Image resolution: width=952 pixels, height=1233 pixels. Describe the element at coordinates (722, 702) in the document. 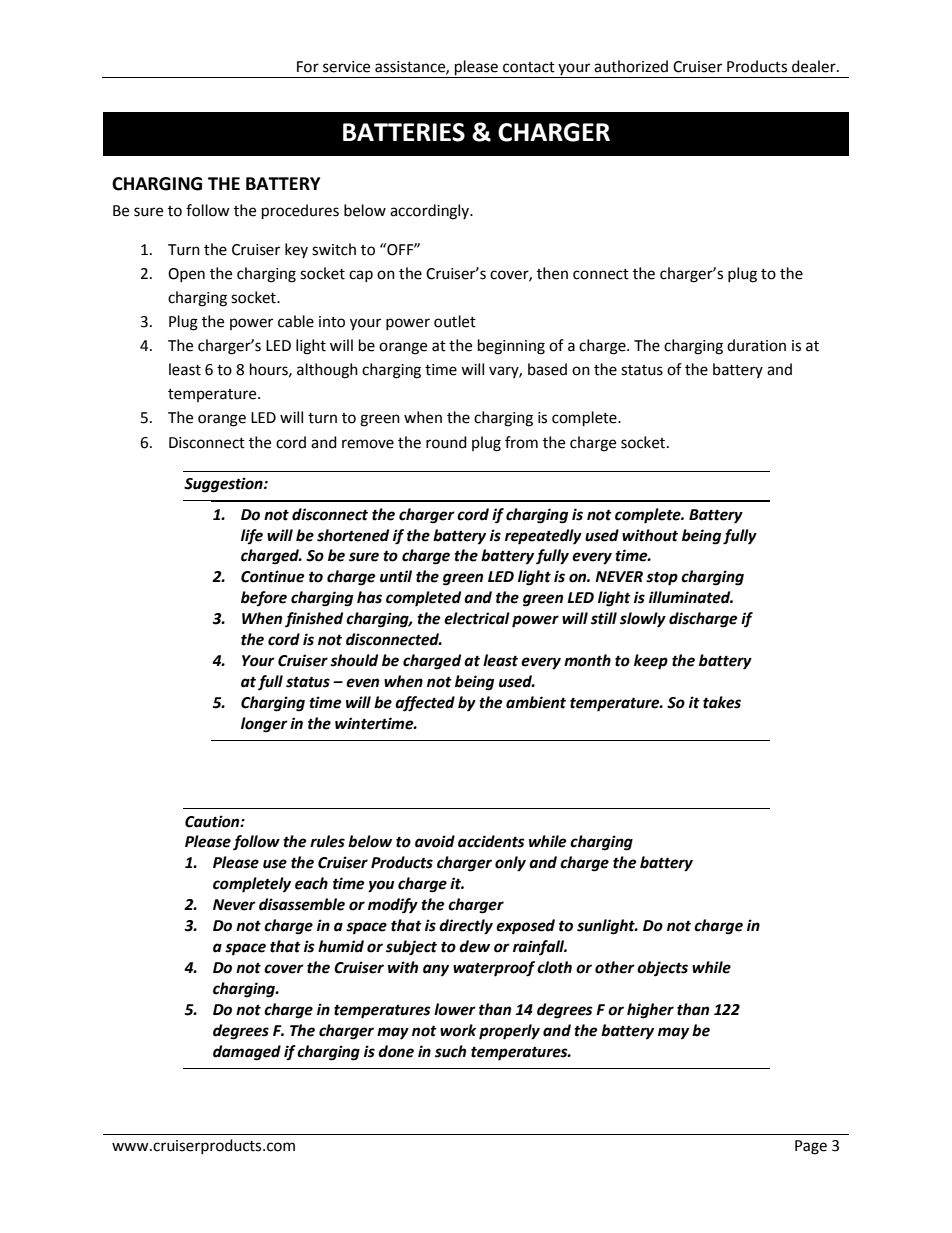

I see `takes` at that location.
